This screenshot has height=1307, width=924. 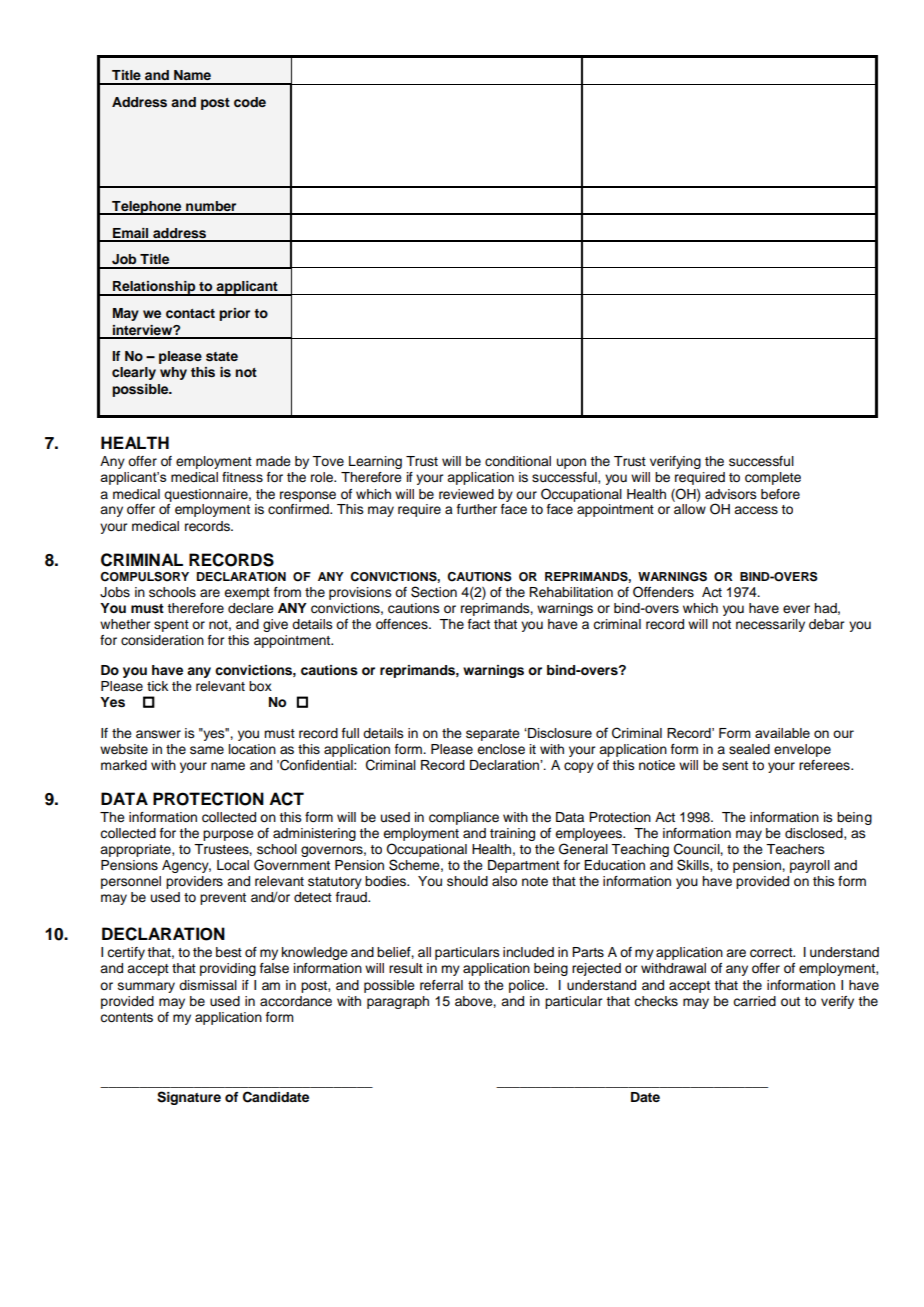 What do you see at coordinates (250, 102) in the screenshot?
I see `code` at bounding box center [250, 102].
